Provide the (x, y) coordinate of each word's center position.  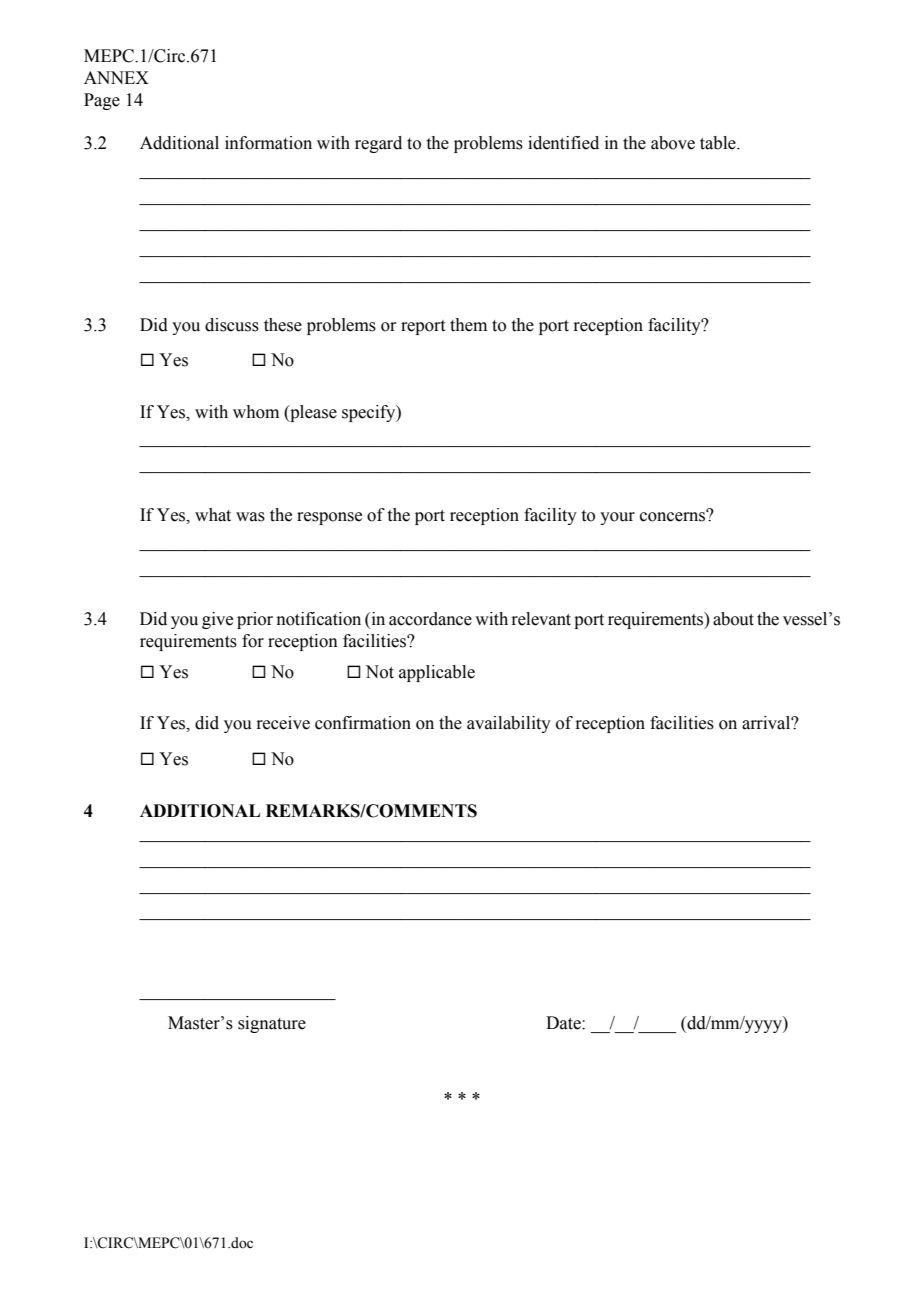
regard (378, 144)
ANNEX (116, 77)
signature (272, 1024)
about (733, 619)
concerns (674, 516)
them (468, 325)
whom (256, 412)
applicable (437, 673)
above (673, 143)
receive (283, 723)
